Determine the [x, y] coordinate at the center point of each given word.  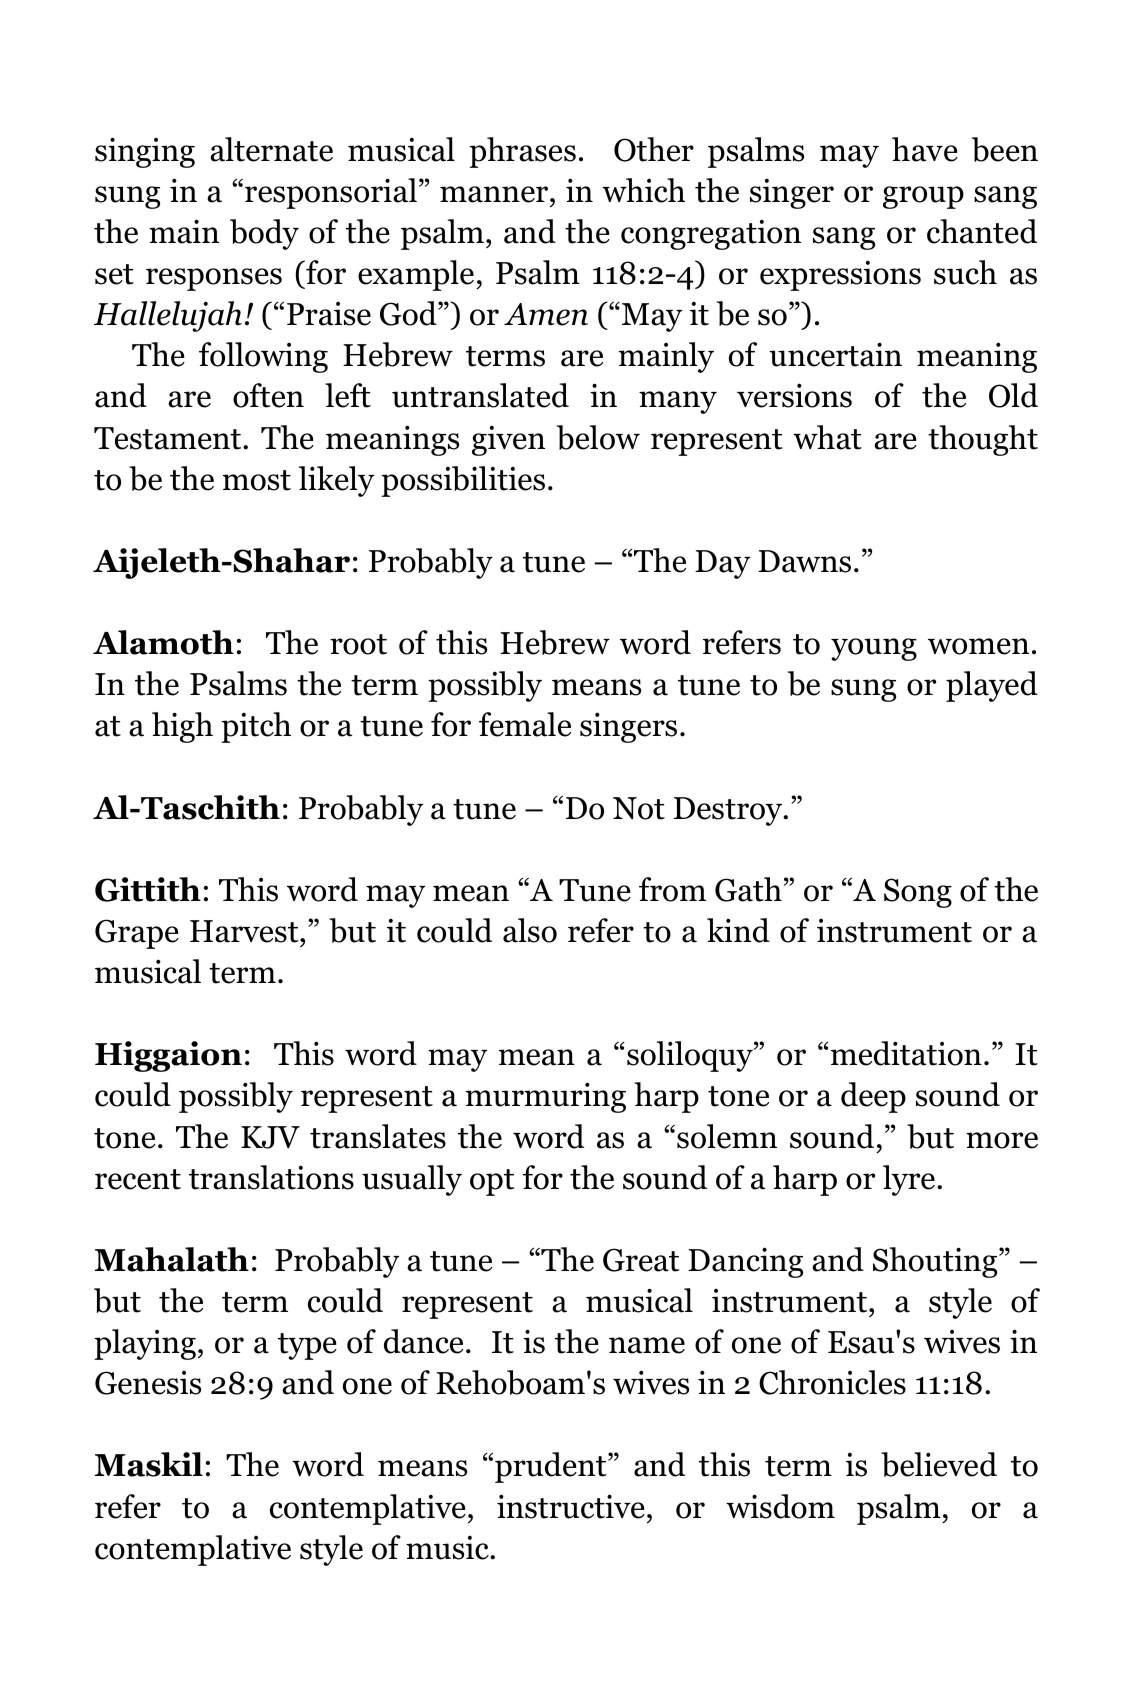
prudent [552, 1467]
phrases [522, 152]
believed [939, 1464]
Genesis [148, 1383]
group [923, 197]
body [264, 234]
